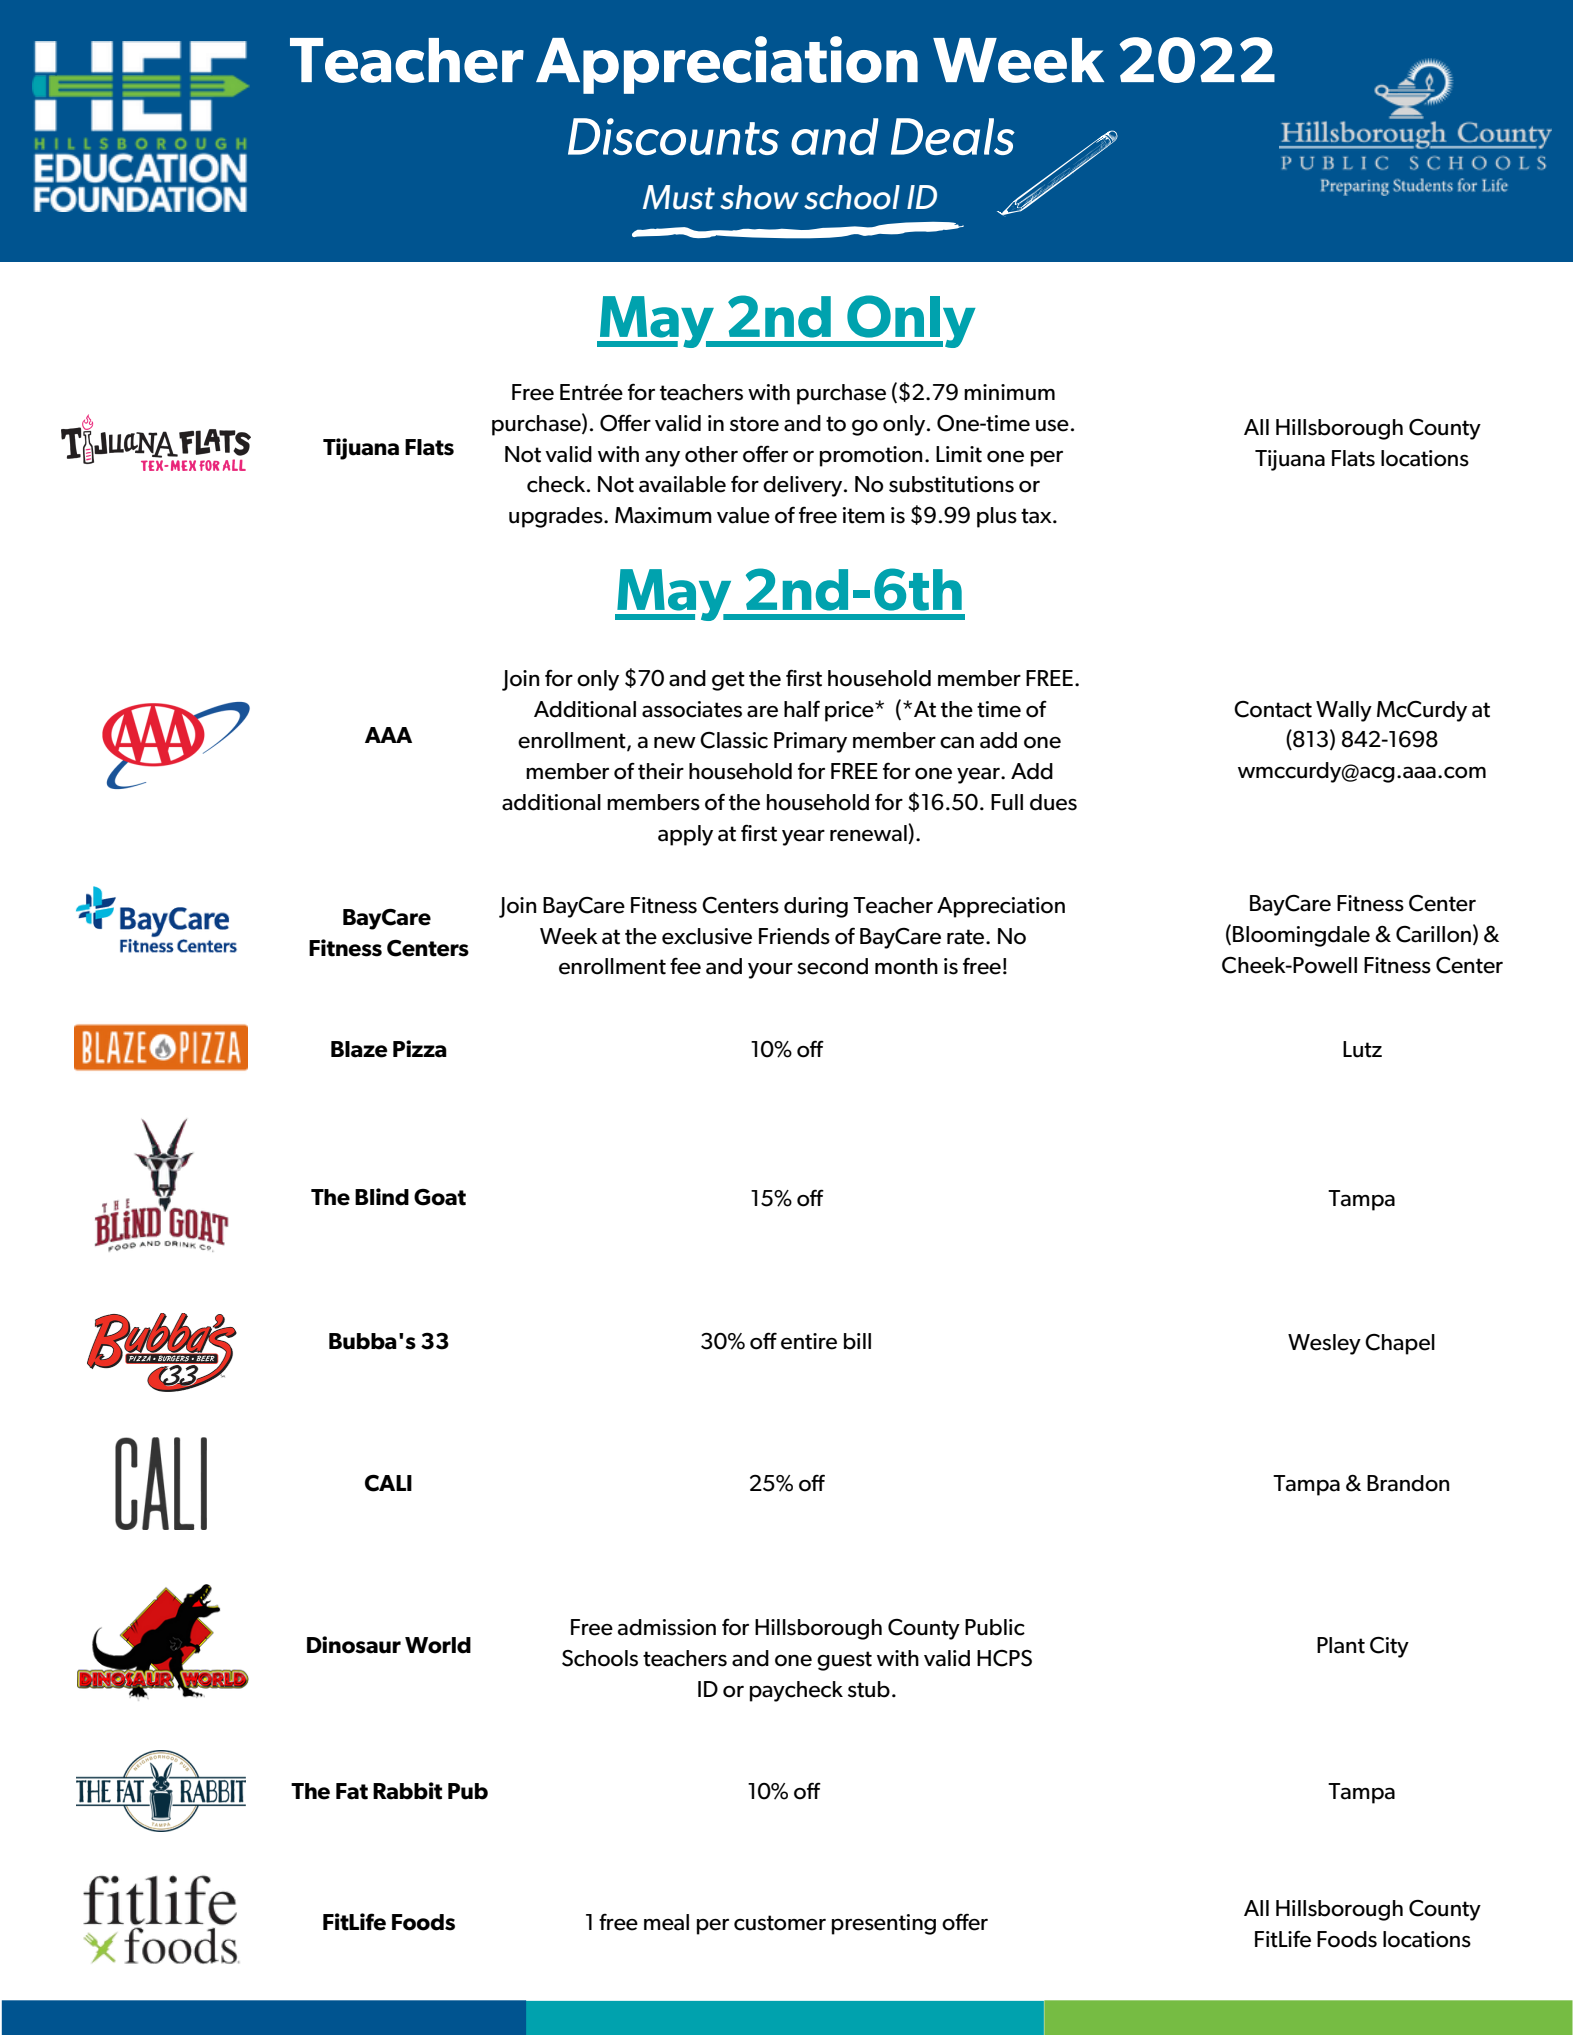  I want to click on Pizza, so click(420, 1049).
